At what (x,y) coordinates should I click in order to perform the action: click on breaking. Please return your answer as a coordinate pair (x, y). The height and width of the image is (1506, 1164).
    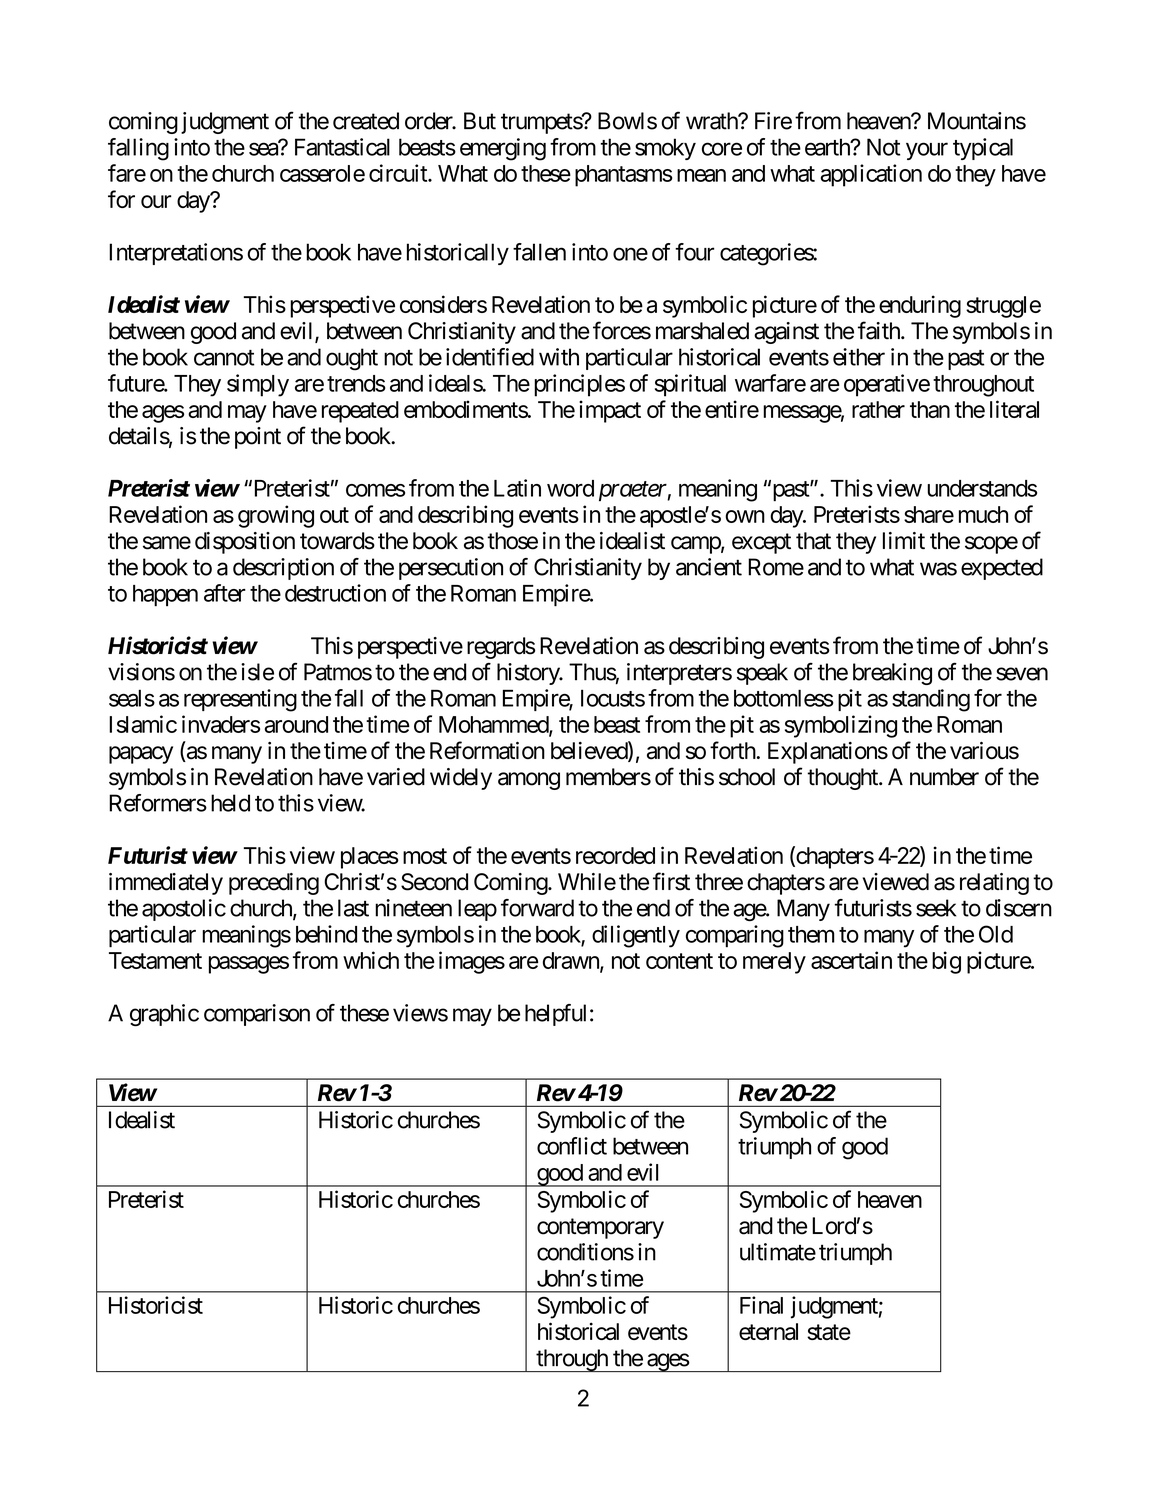
    Looking at the image, I should click on (892, 674).
